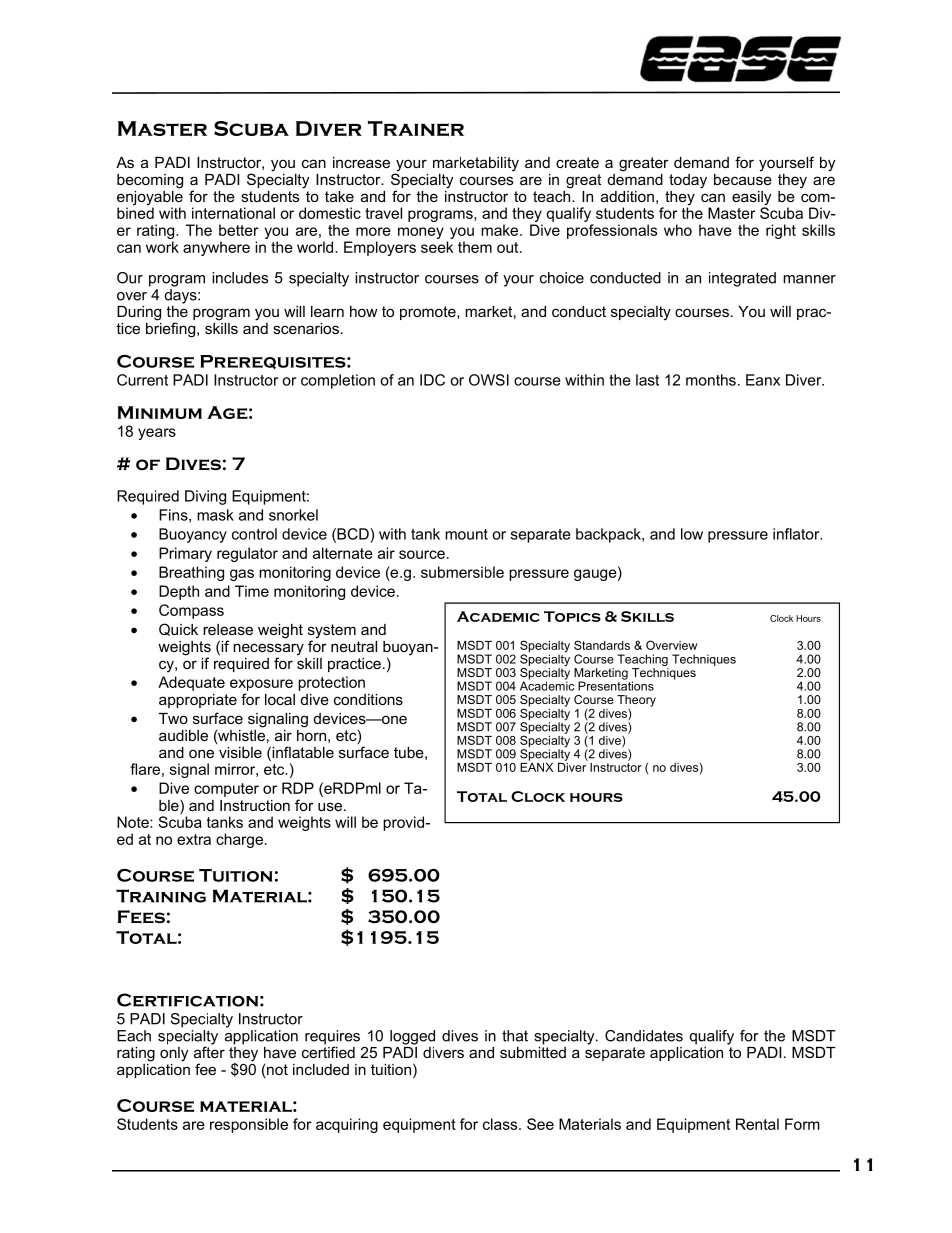  Describe the element at coordinates (233, 213) in the page. I see `international` at that location.
